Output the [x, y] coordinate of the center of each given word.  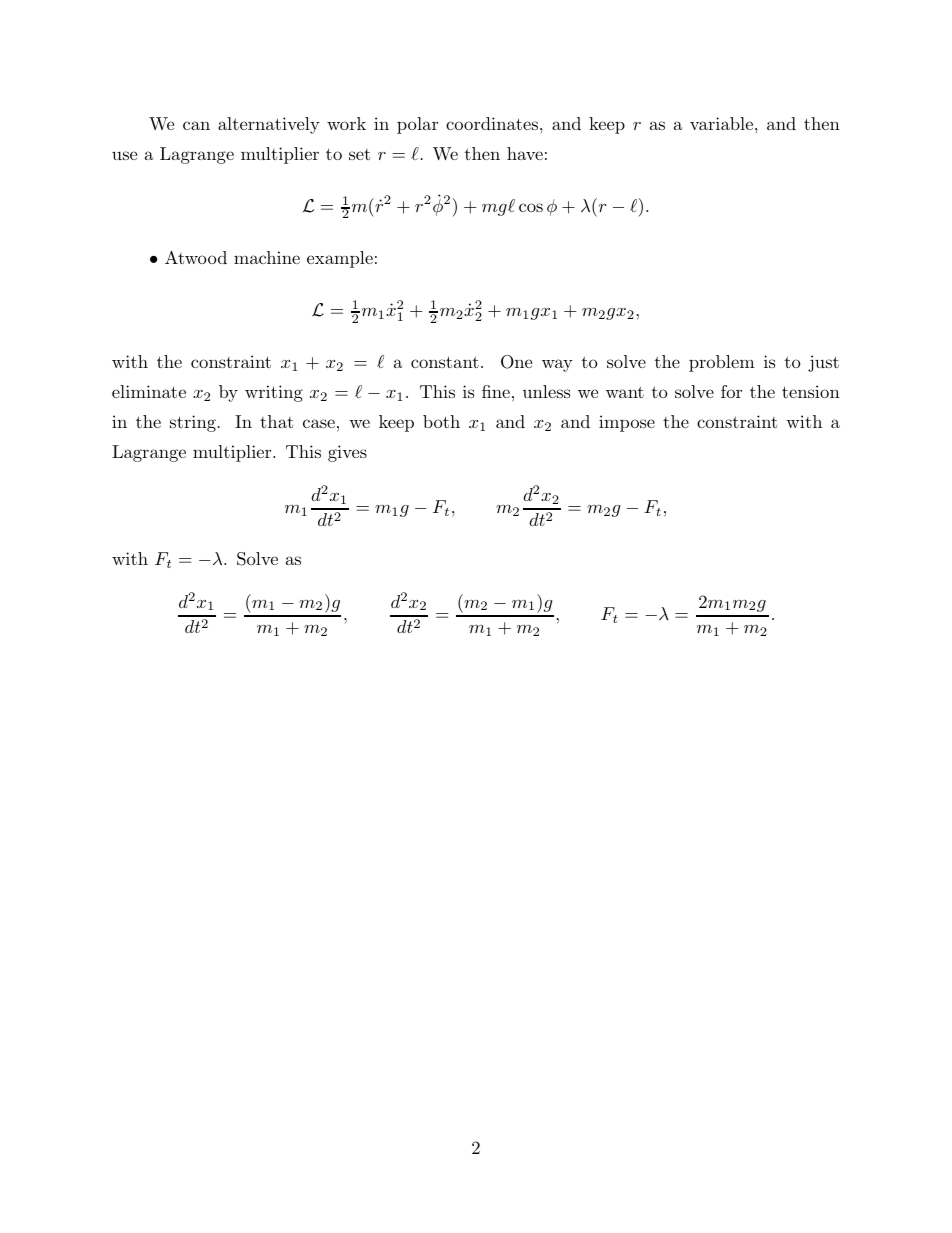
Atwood [196, 257]
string [193, 423]
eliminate [149, 391]
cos [531, 207]
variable [723, 123]
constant [445, 362]
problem [722, 363]
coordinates [493, 123]
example [340, 259]
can [196, 125]
